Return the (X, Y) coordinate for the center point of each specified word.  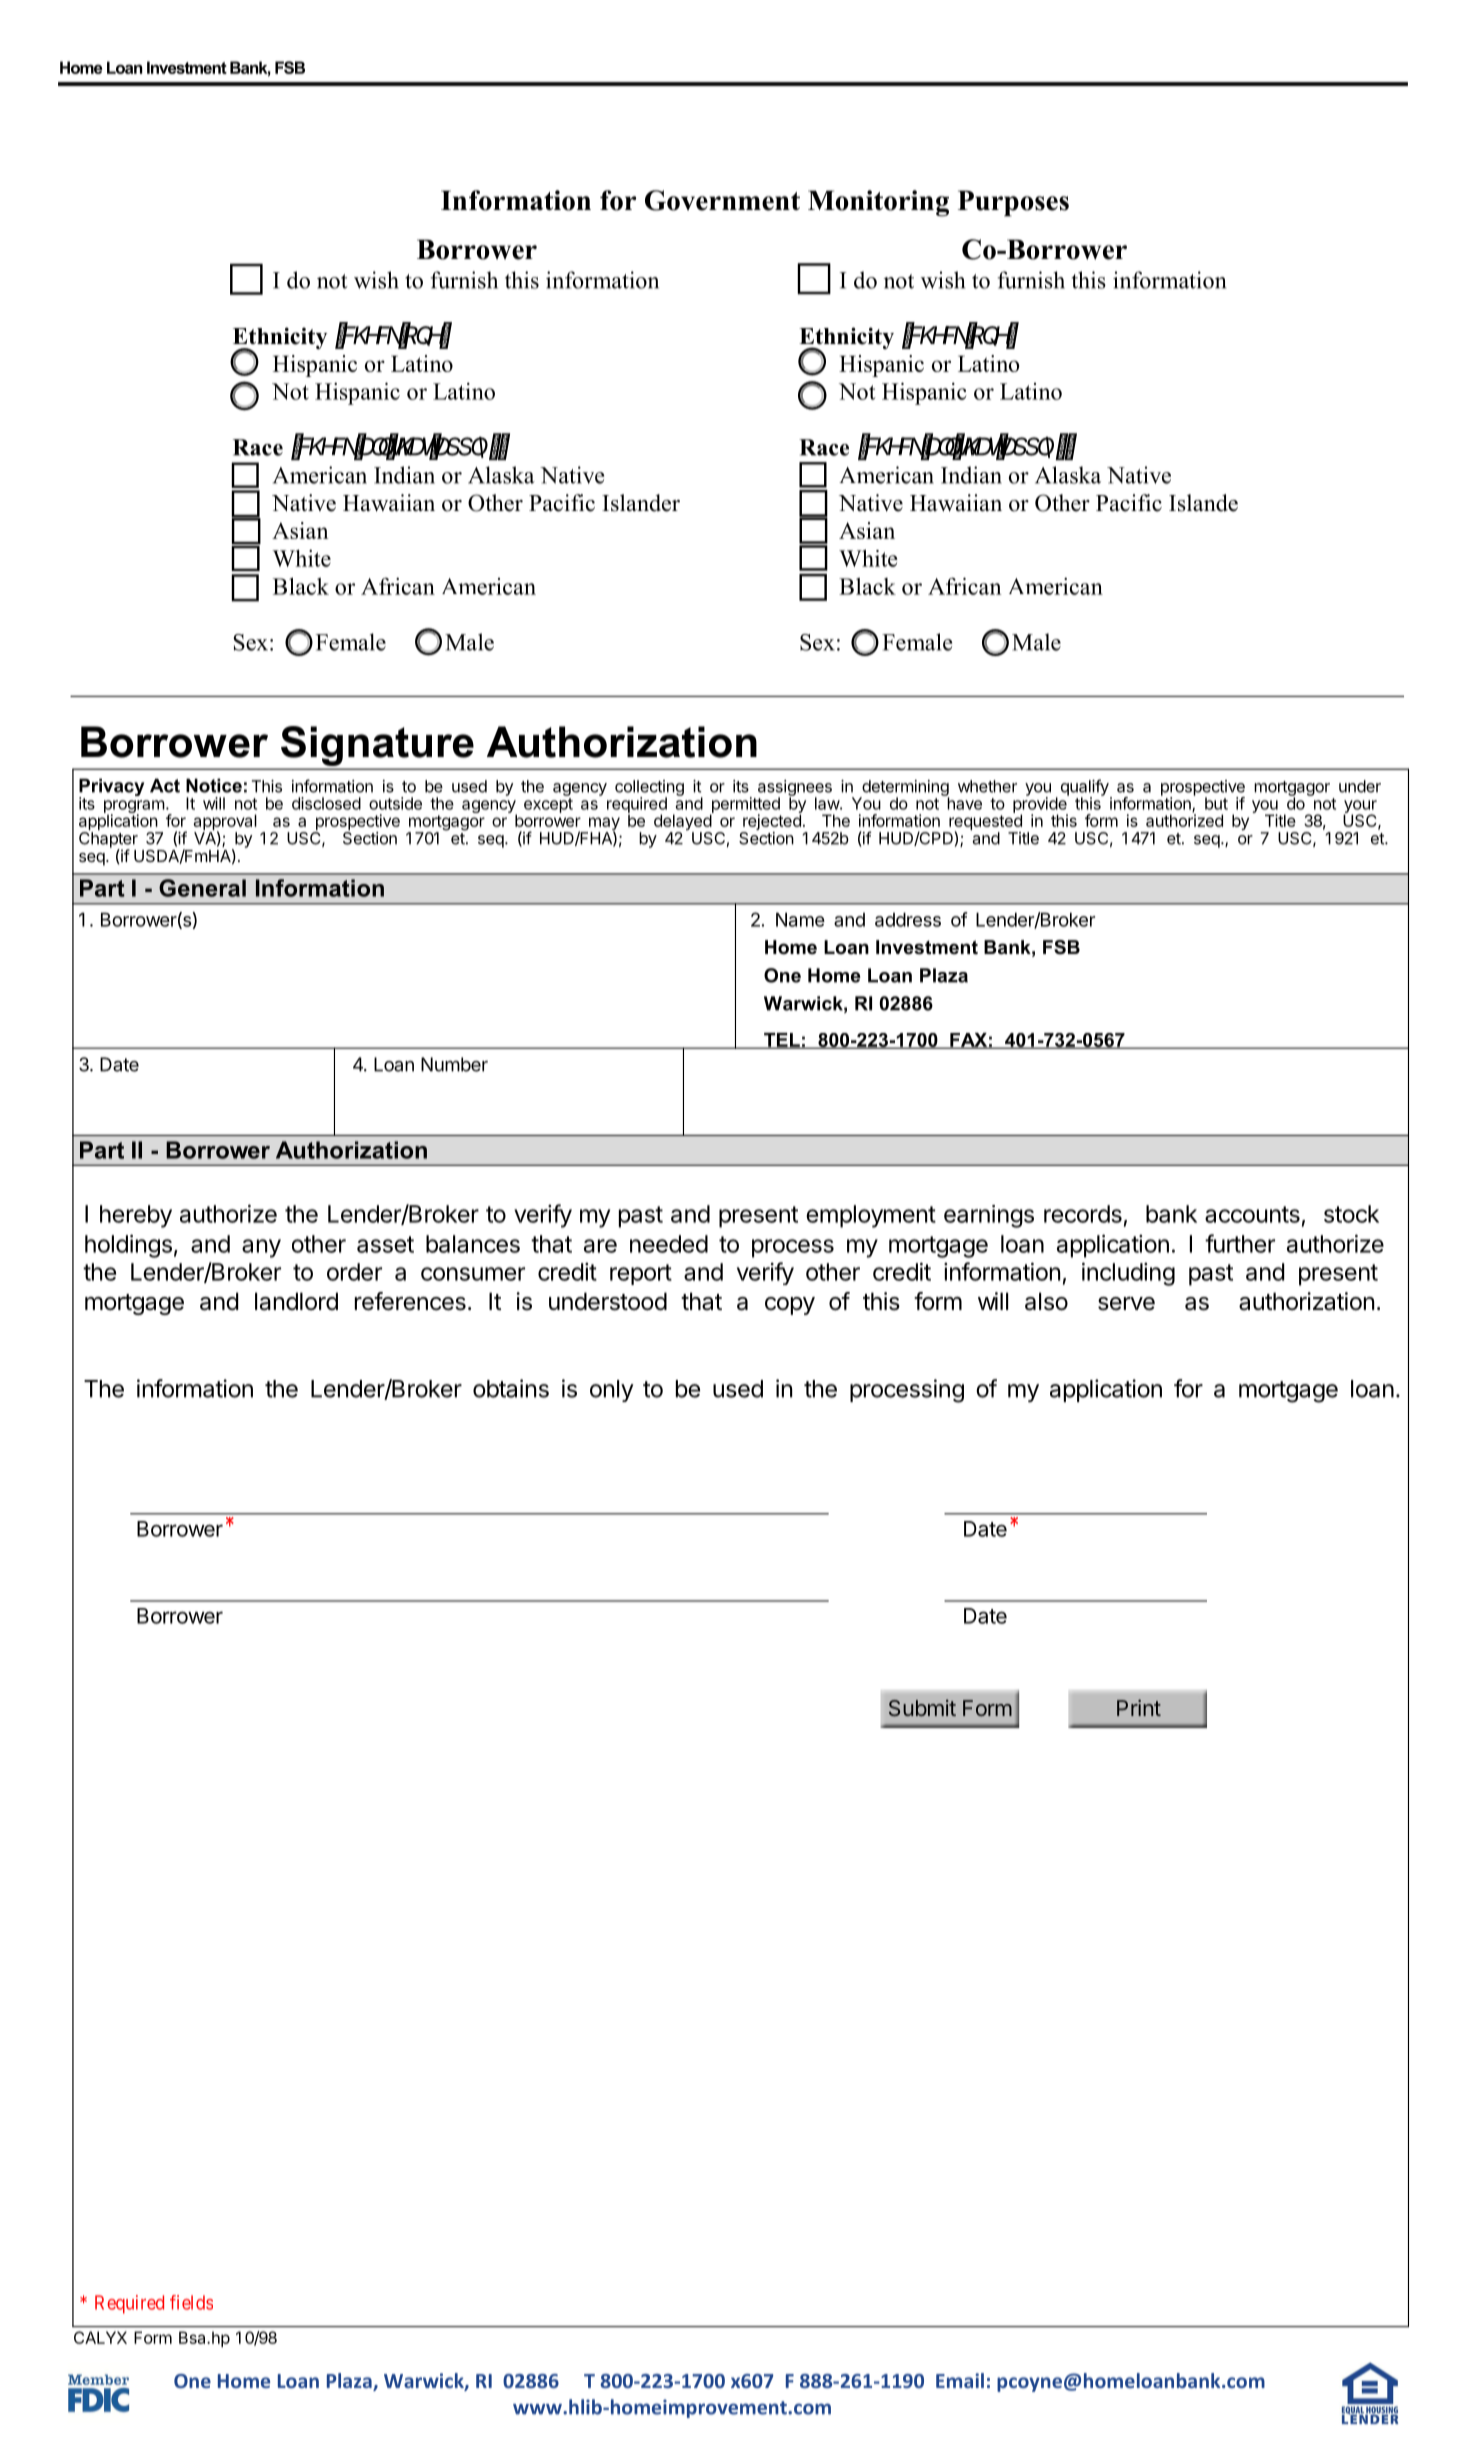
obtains (511, 1388)
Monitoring (878, 203)
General (202, 888)
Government (722, 200)
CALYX (100, 2337)
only (612, 1391)
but (1216, 803)
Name (800, 919)
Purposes (1013, 203)
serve (1126, 1304)
